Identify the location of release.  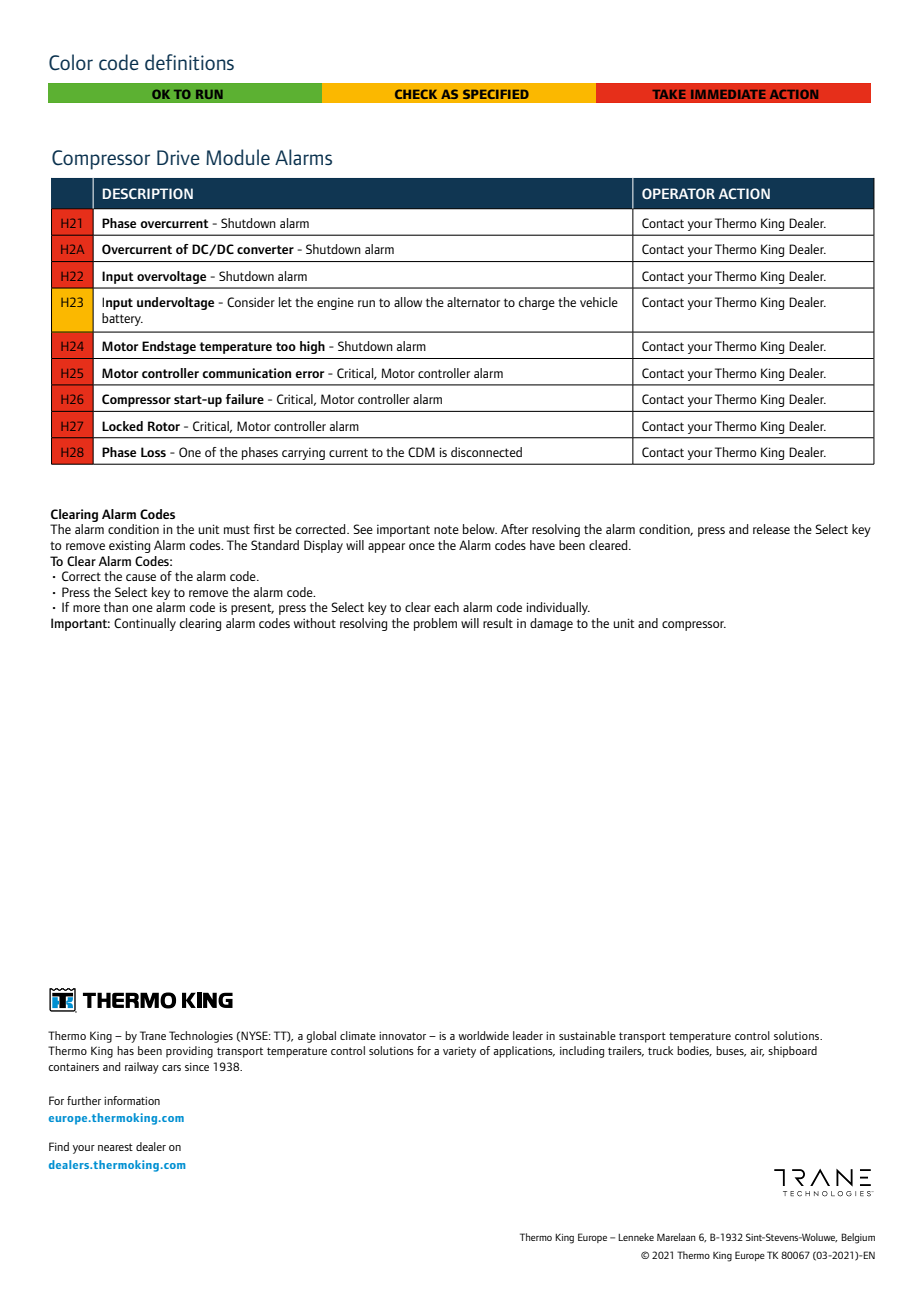
(771, 529).
